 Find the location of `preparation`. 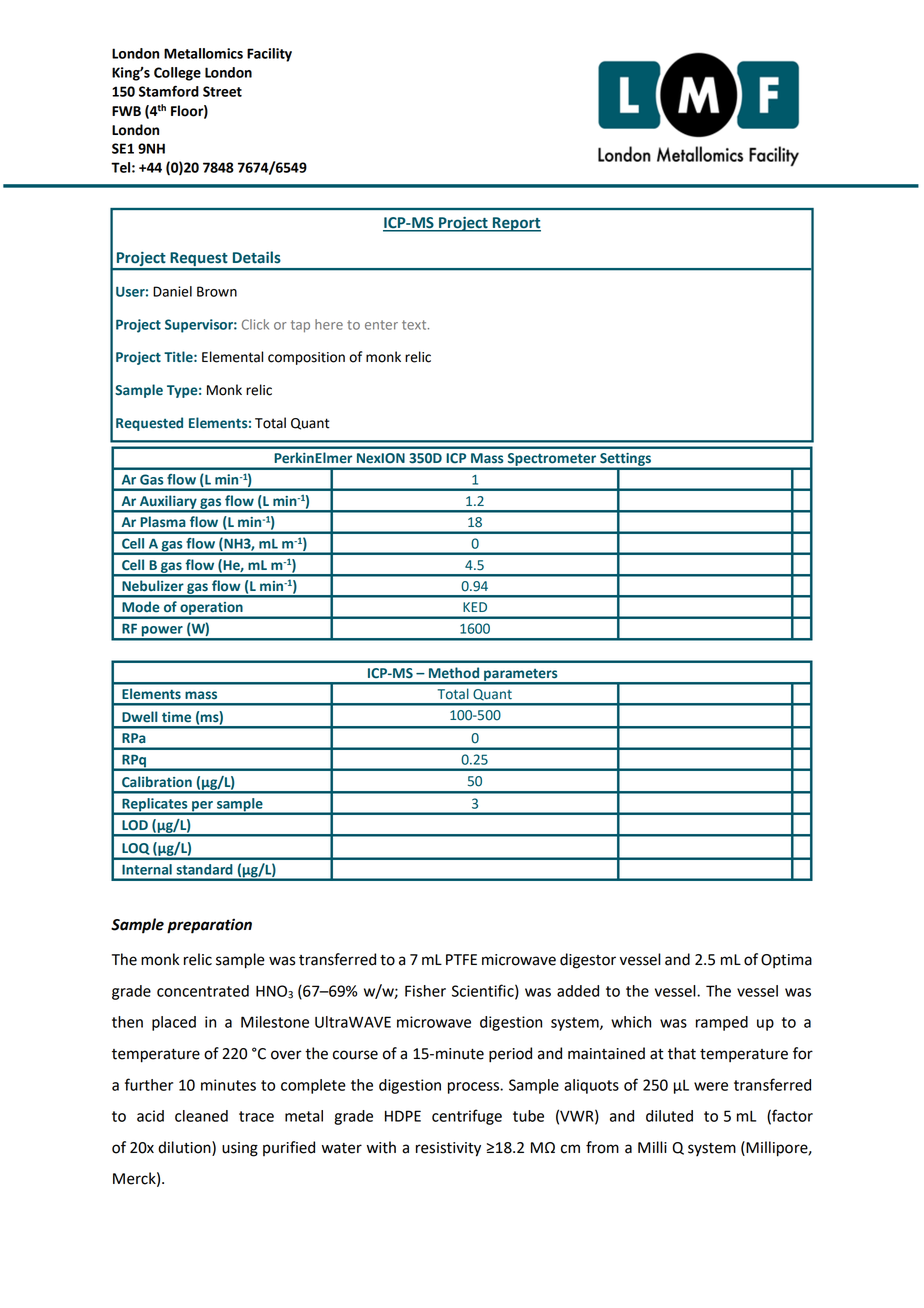

preparation is located at coordinates (209, 926).
